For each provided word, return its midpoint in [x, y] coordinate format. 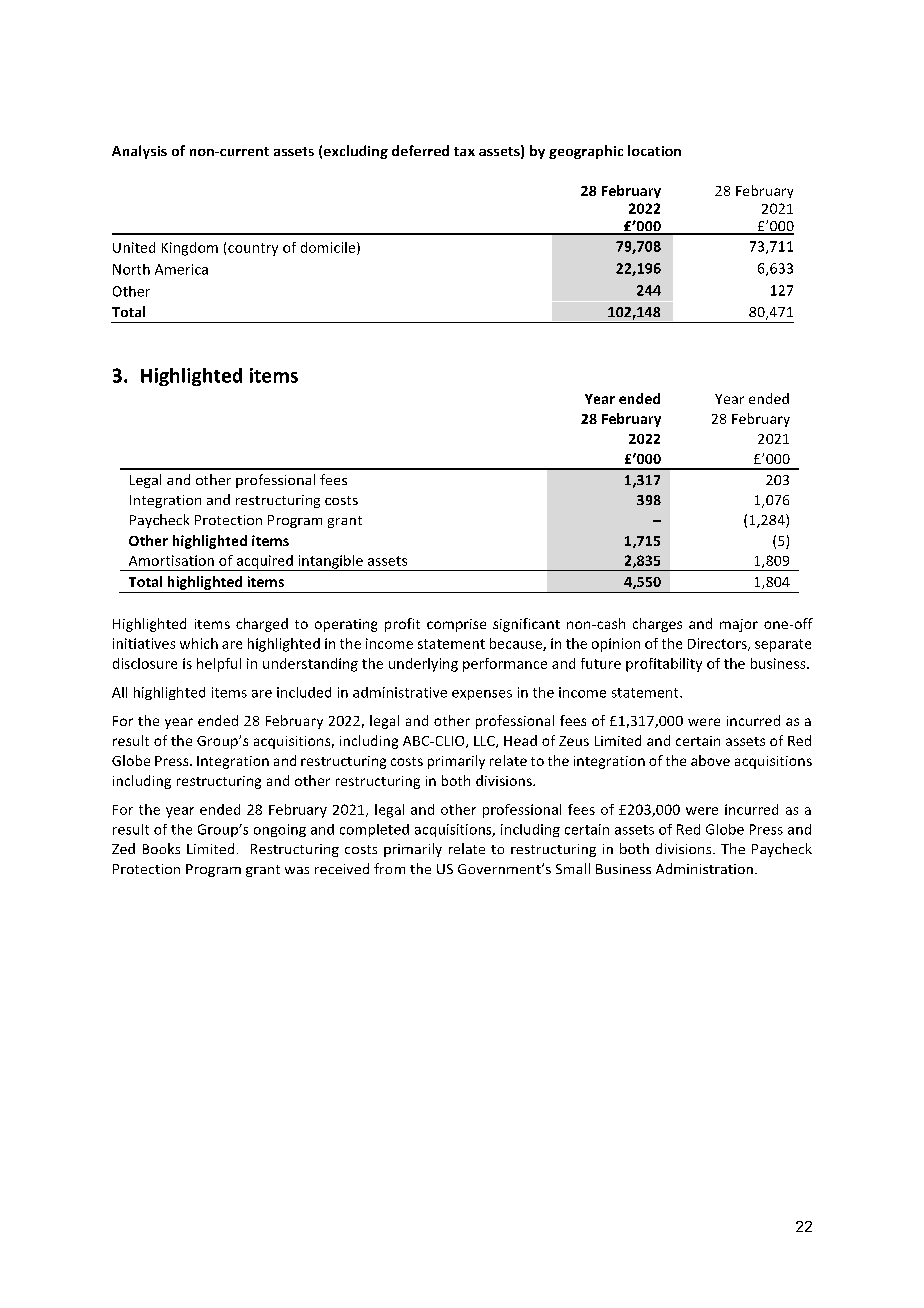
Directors [718, 644]
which [199, 643]
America [181, 269]
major [739, 625]
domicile [329, 248]
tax [464, 151]
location [654, 150]
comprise [456, 625]
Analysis [139, 152]
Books [161, 848]
